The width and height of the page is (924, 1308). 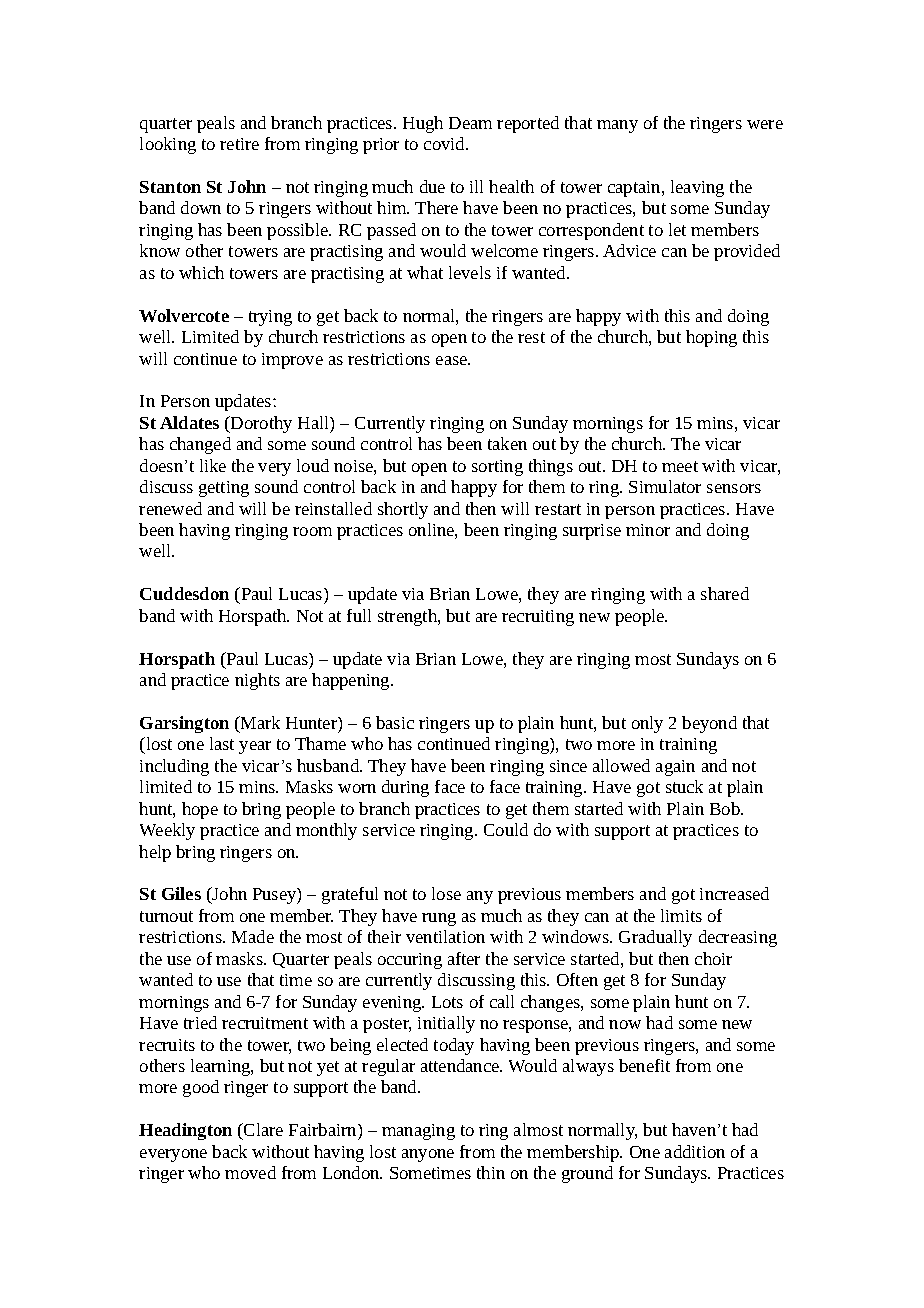 What do you see at coordinates (446, 143) in the page?
I see `covid` at bounding box center [446, 143].
